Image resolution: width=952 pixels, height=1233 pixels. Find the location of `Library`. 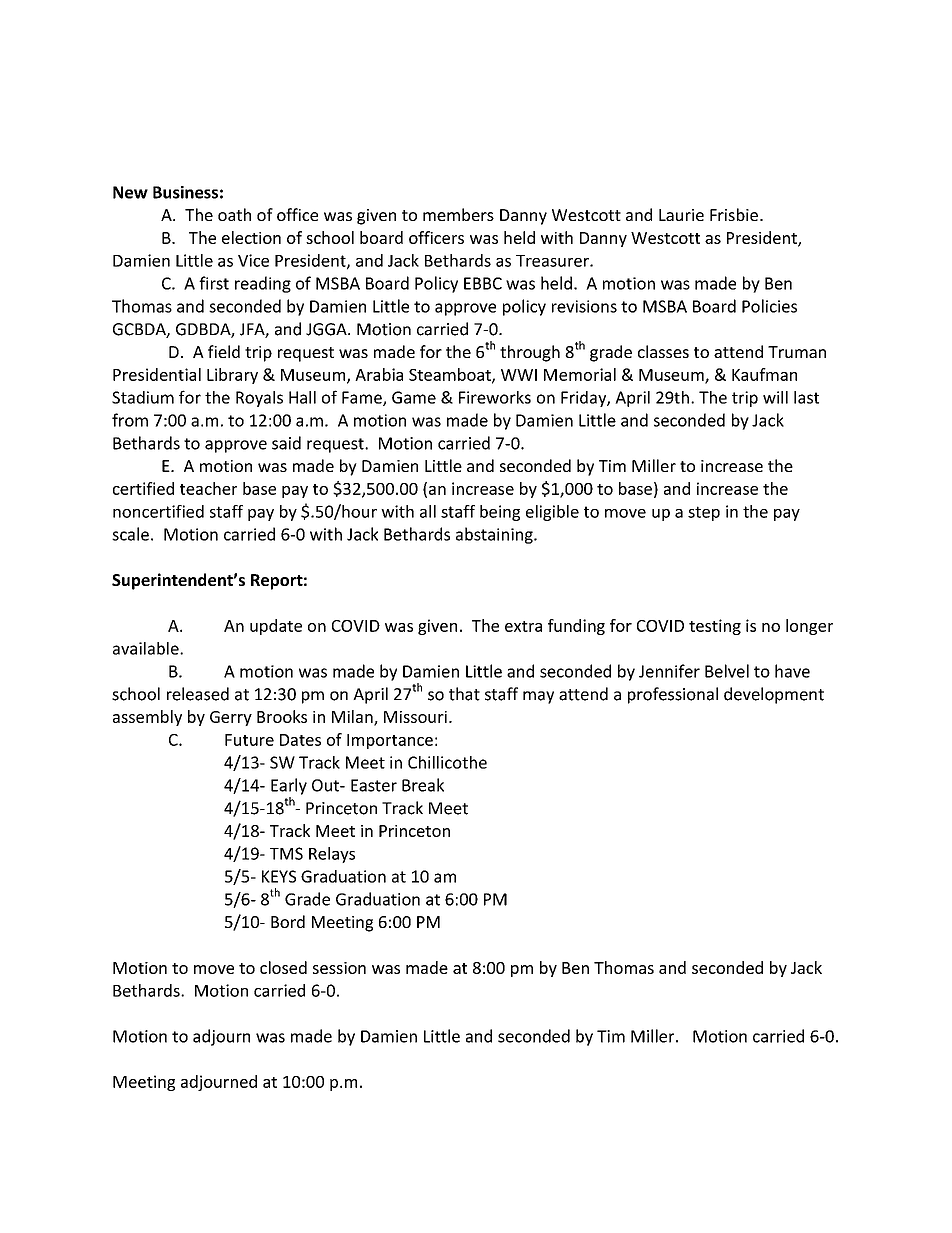

Library is located at coordinates (232, 376).
